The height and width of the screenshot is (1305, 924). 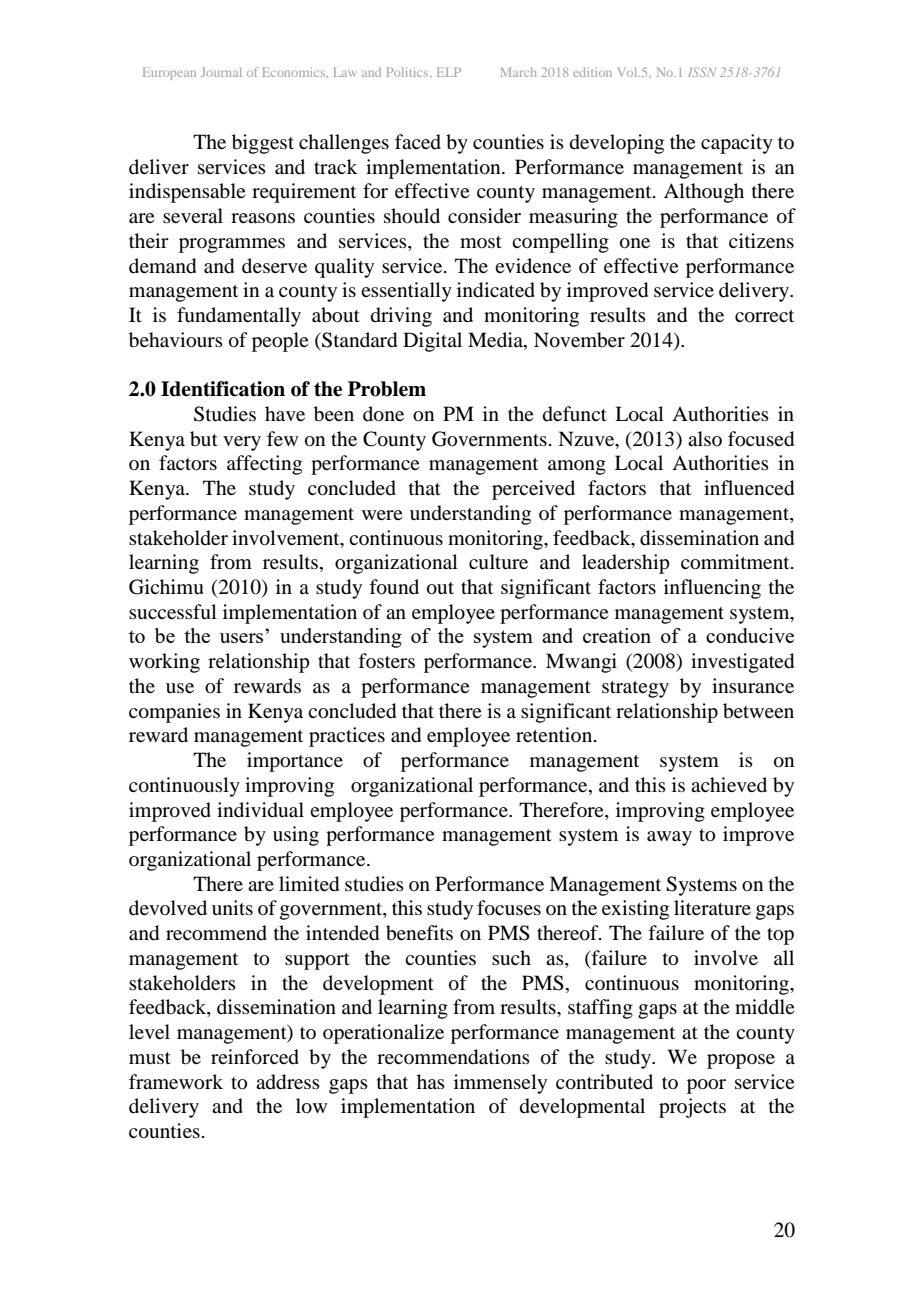 I want to click on ELP, so click(x=449, y=72).
